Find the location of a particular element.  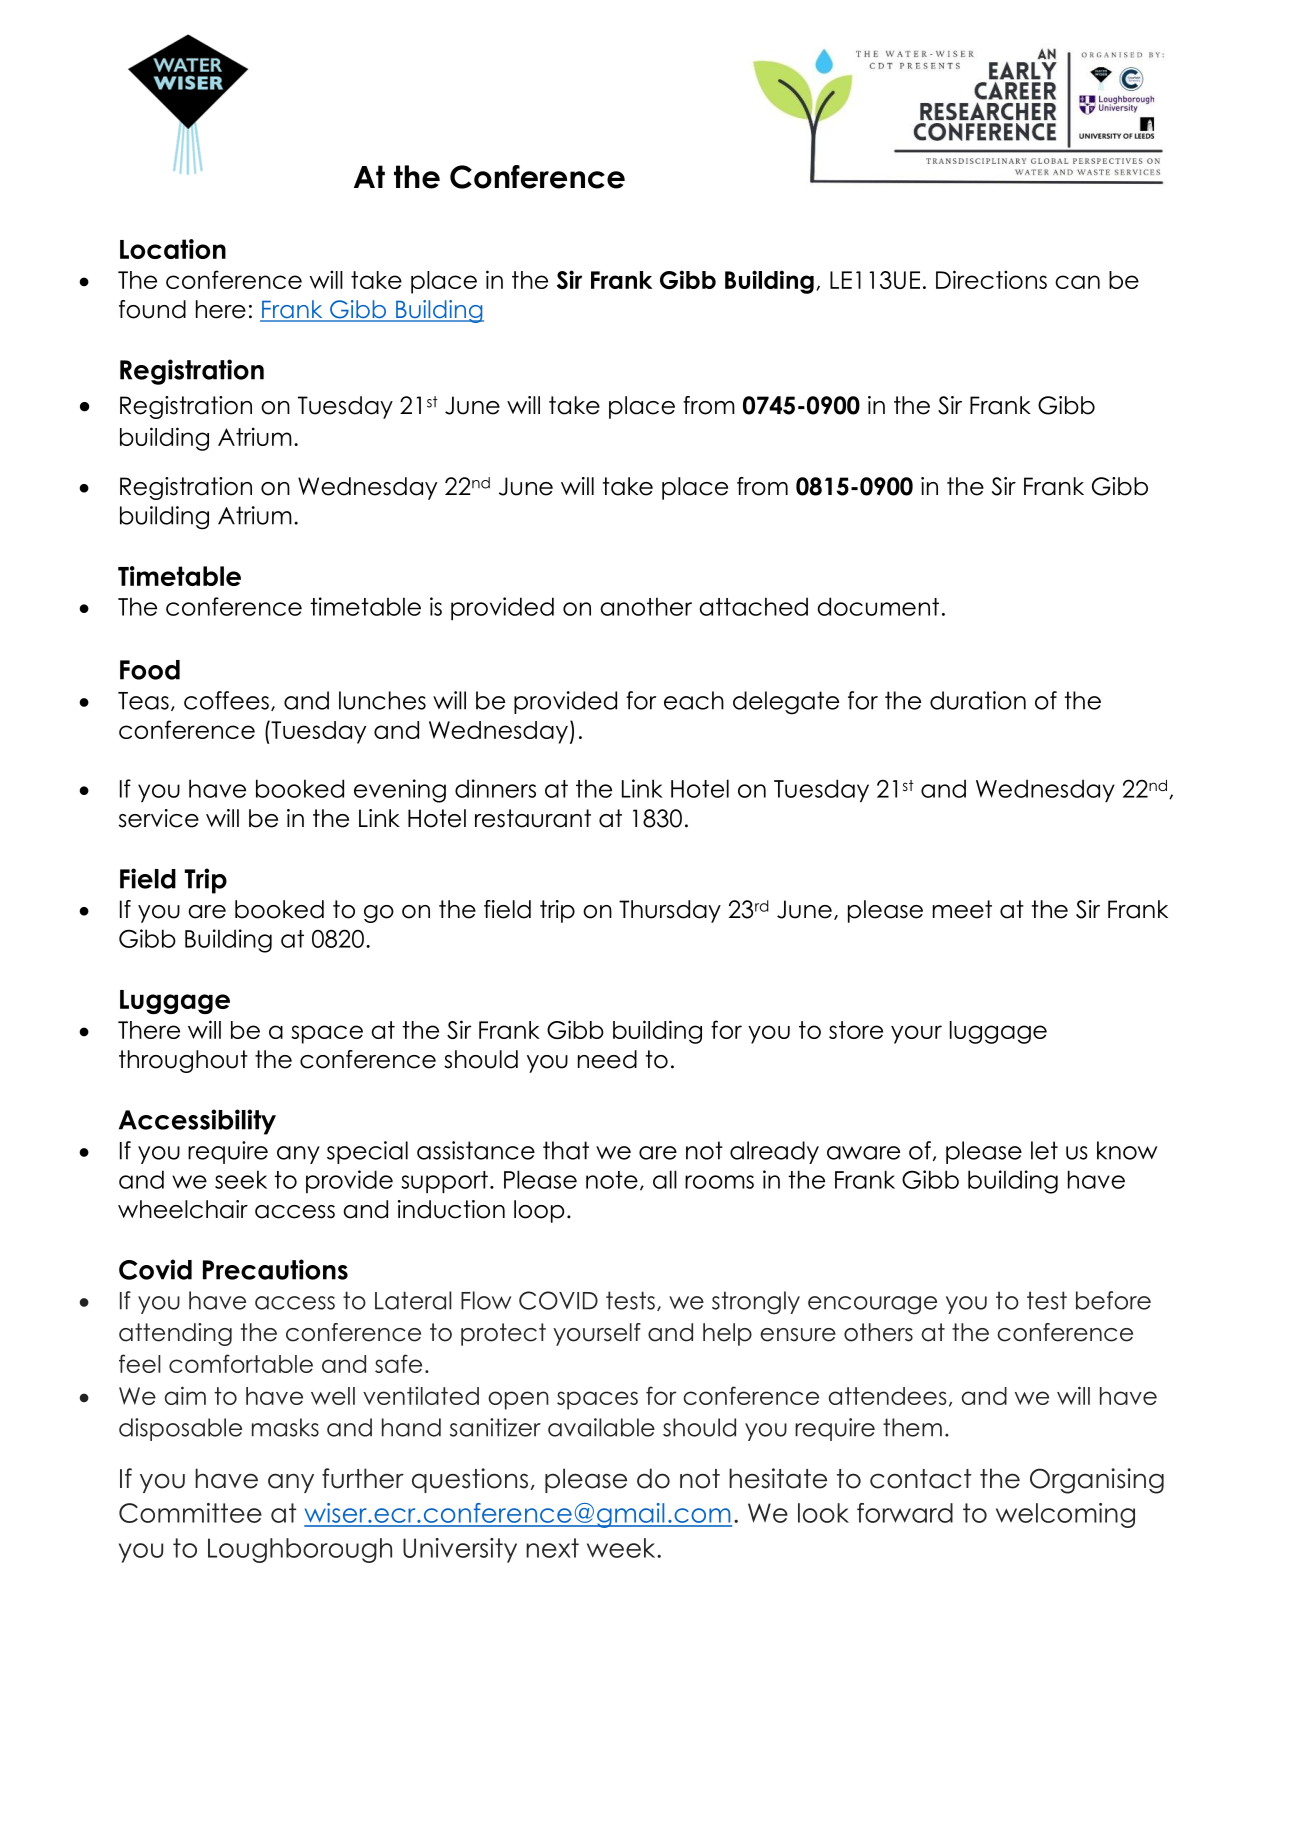

Food is located at coordinates (150, 670).
